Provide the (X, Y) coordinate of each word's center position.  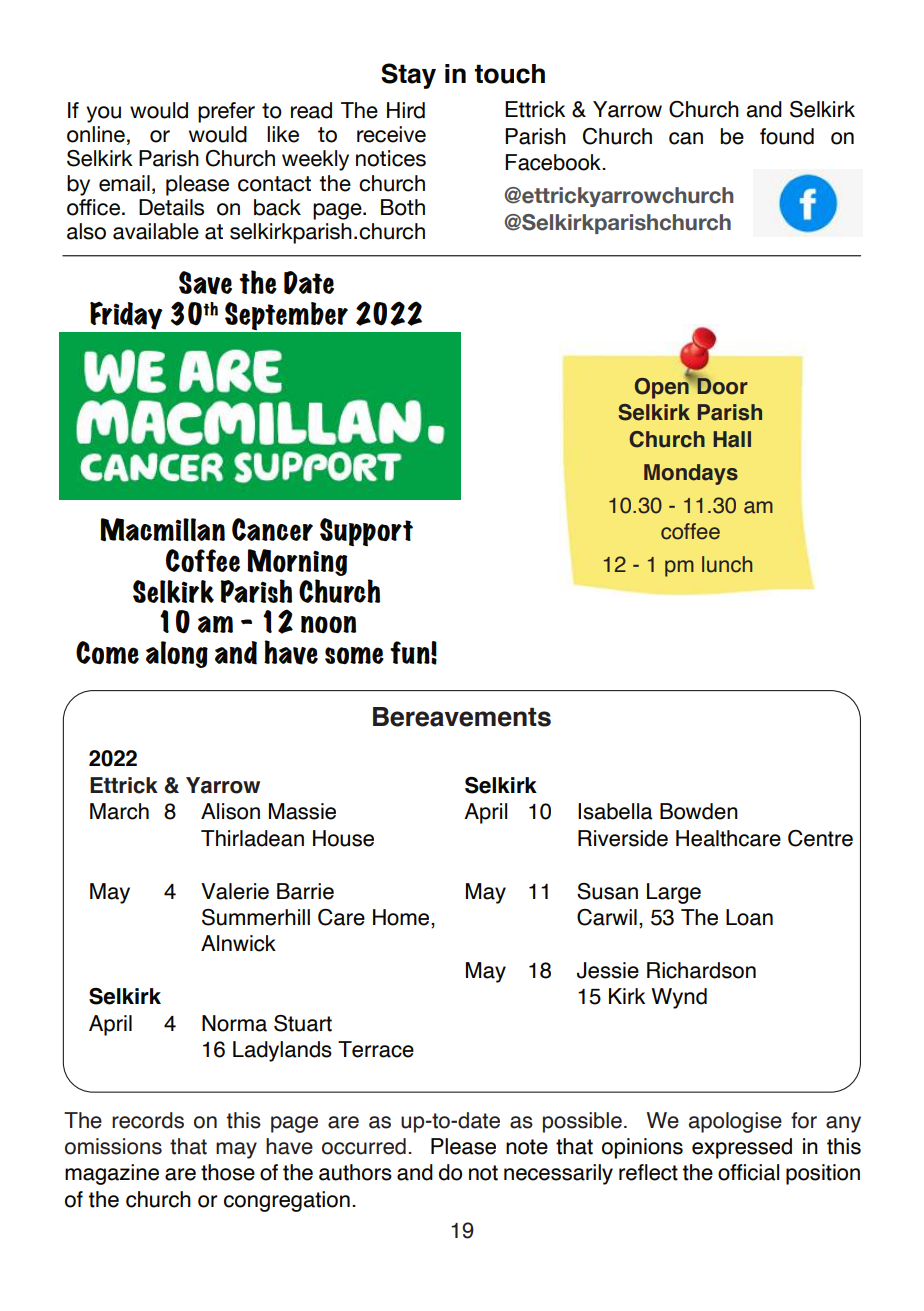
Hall (732, 439)
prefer (226, 112)
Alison (230, 811)
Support (366, 532)
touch (510, 74)
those (228, 1172)
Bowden (699, 811)
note (527, 1147)
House (343, 838)
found (787, 136)
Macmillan (162, 530)
